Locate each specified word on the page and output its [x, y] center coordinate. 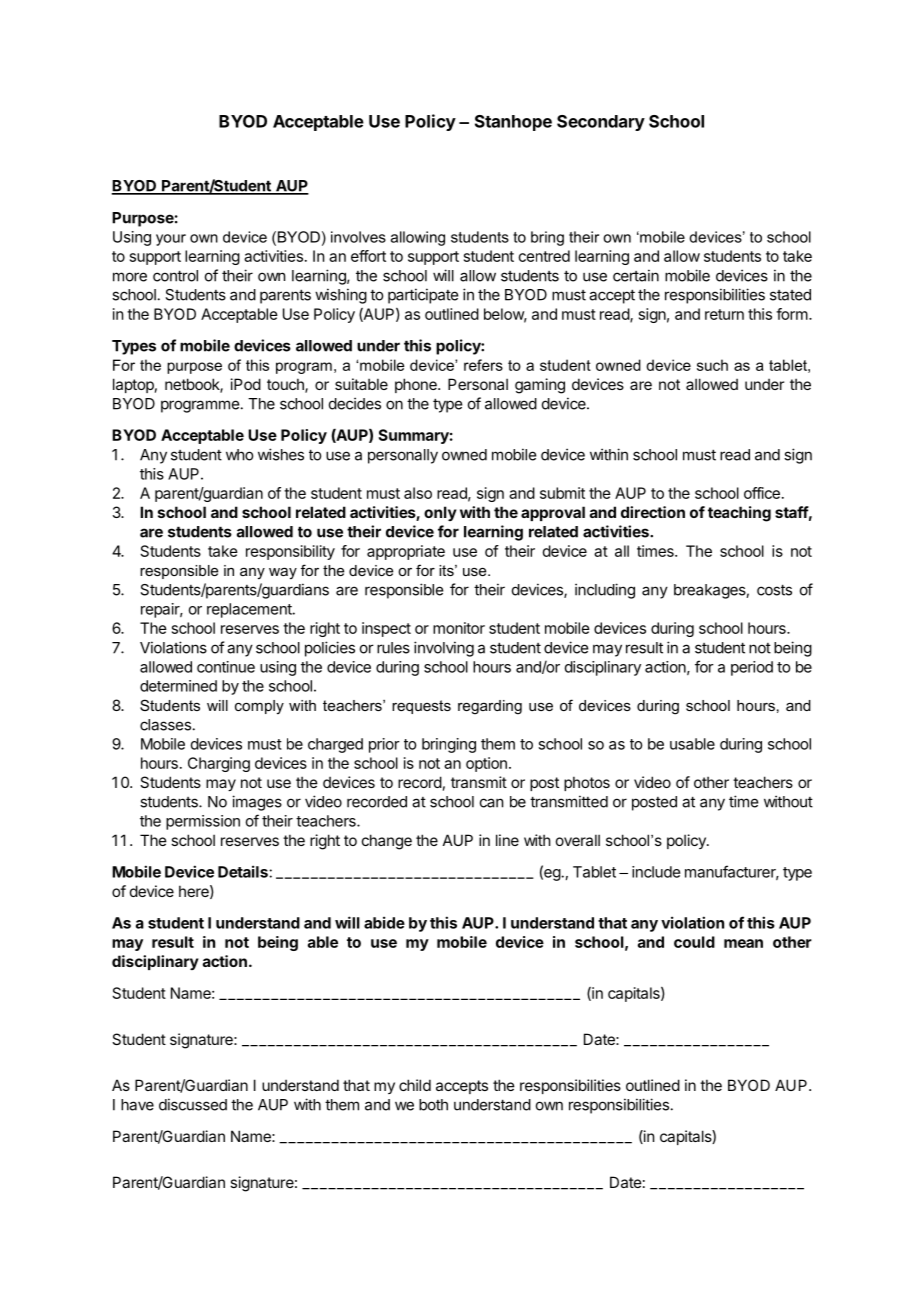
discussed [193, 1104]
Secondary [601, 123]
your [171, 240]
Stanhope [513, 123]
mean [743, 943]
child [415, 1085]
